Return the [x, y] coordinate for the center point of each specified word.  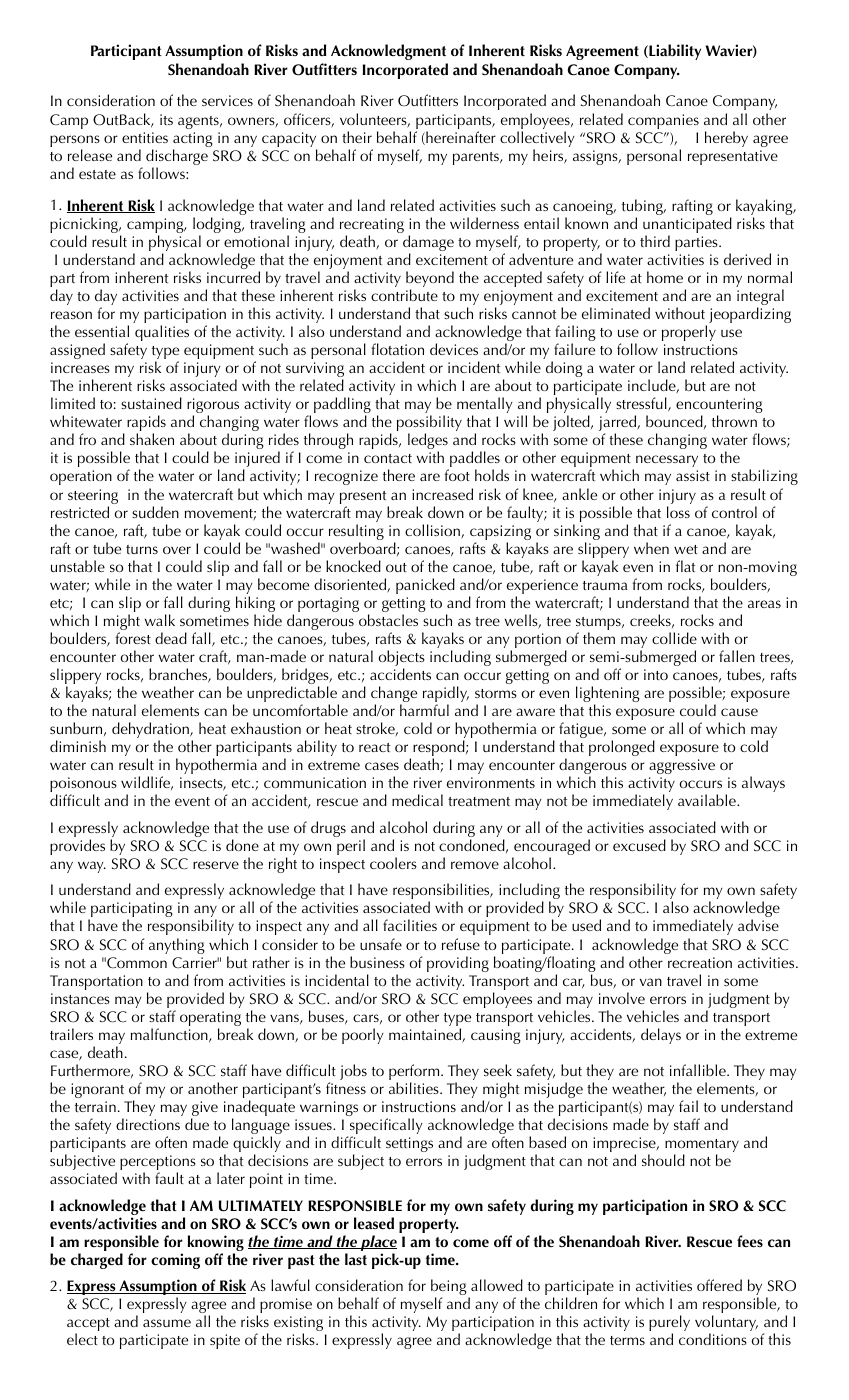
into [656, 674]
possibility [429, 424]
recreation [700, 962]
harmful [424, 710]
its [166, 119]
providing [458, 964]
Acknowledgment [388, 52]
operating [210, 1020]
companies [663, 121]
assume [167, 1323]
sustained [151, 403]
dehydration [151, 731]
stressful [642, 404]
